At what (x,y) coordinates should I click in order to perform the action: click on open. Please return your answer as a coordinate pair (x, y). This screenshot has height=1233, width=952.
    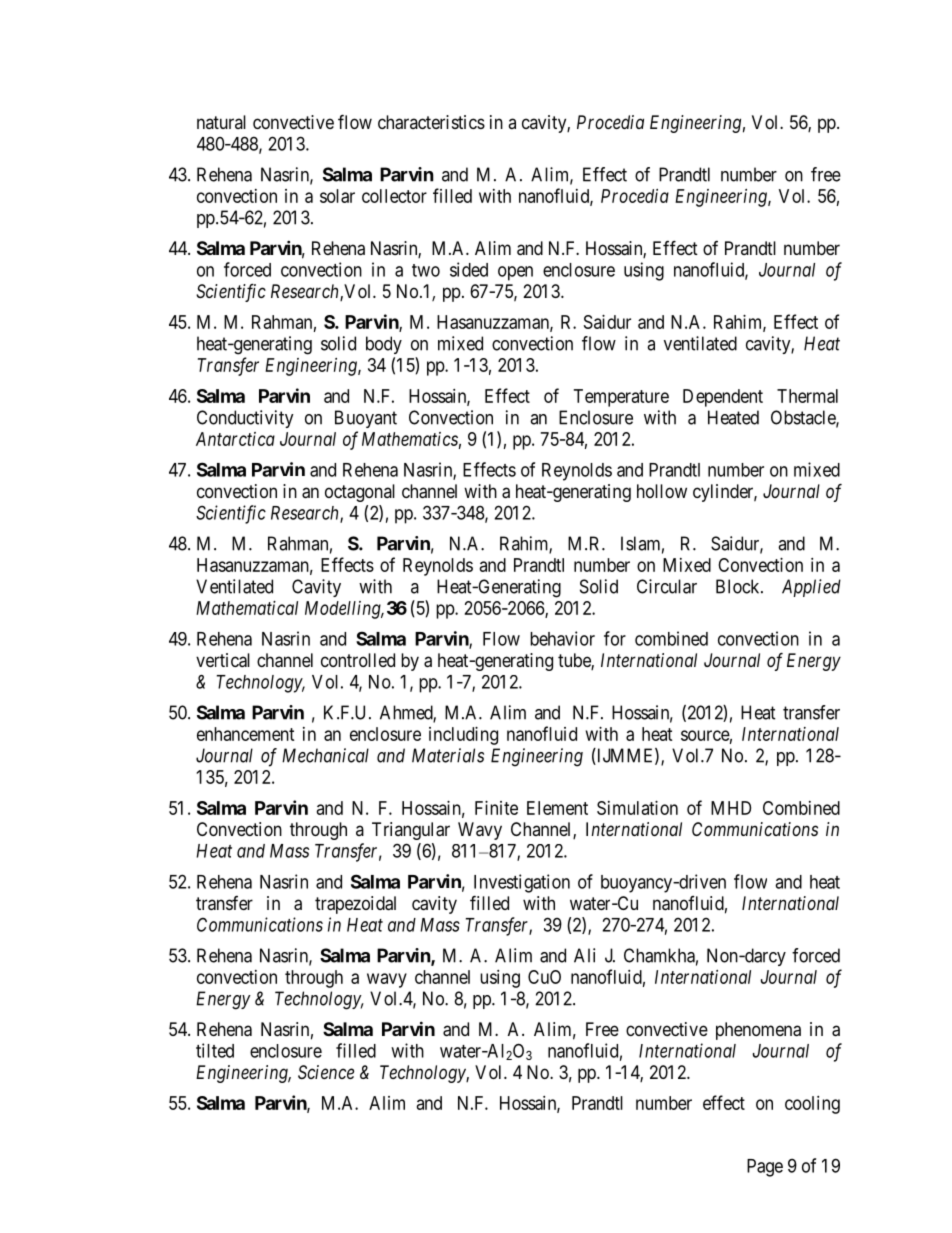
    Looking at the image, I should click on (515, 273).
